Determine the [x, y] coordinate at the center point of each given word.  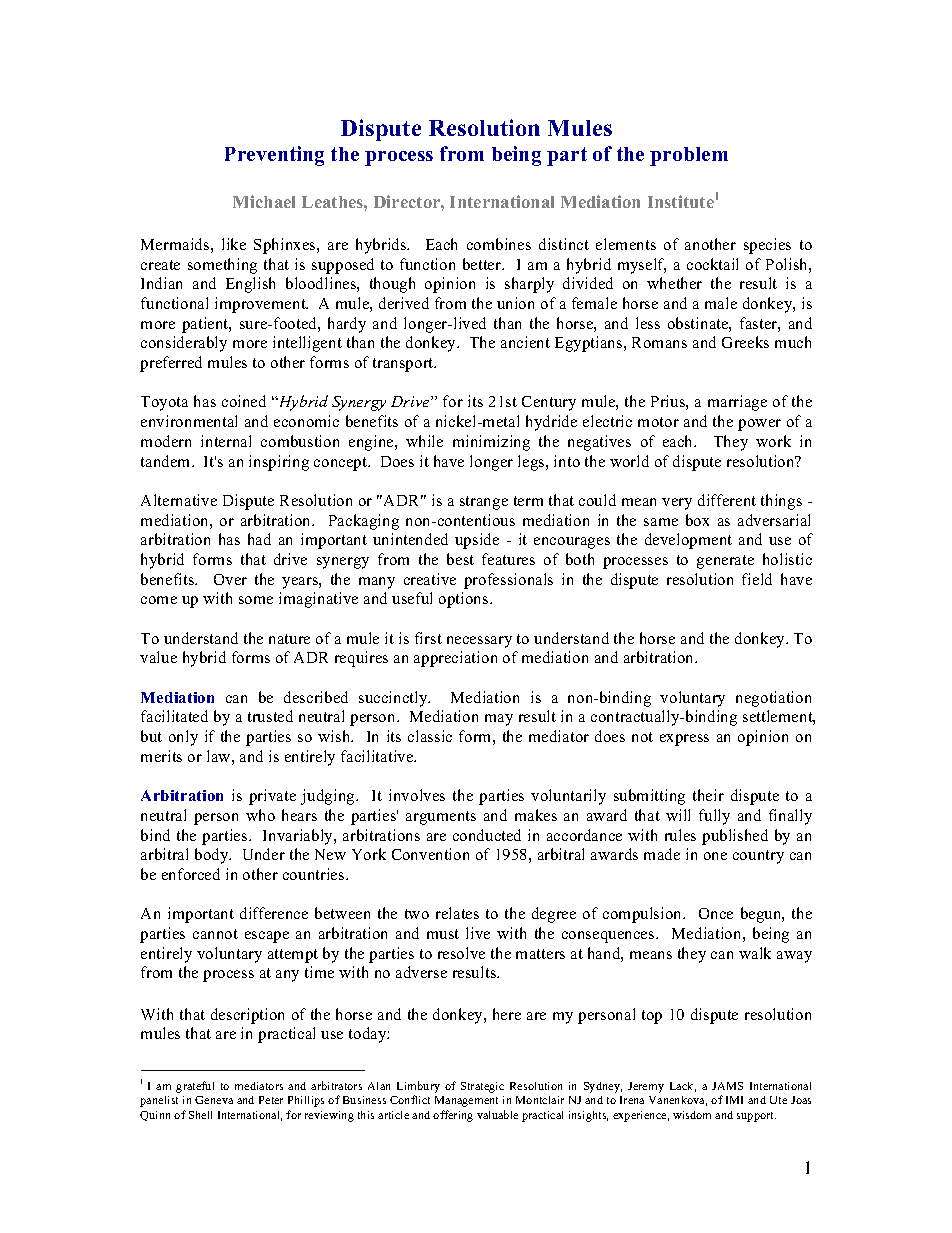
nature [289, 639]
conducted [487, 835]
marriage [737, 403]
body [213, 856]
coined [244, 401]
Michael [264, 201]
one [715, 856]
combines [499, 244]
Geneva [214, 1100]
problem [689, 156]
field [757, 579]
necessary [479, 642]
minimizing [491, 443]
